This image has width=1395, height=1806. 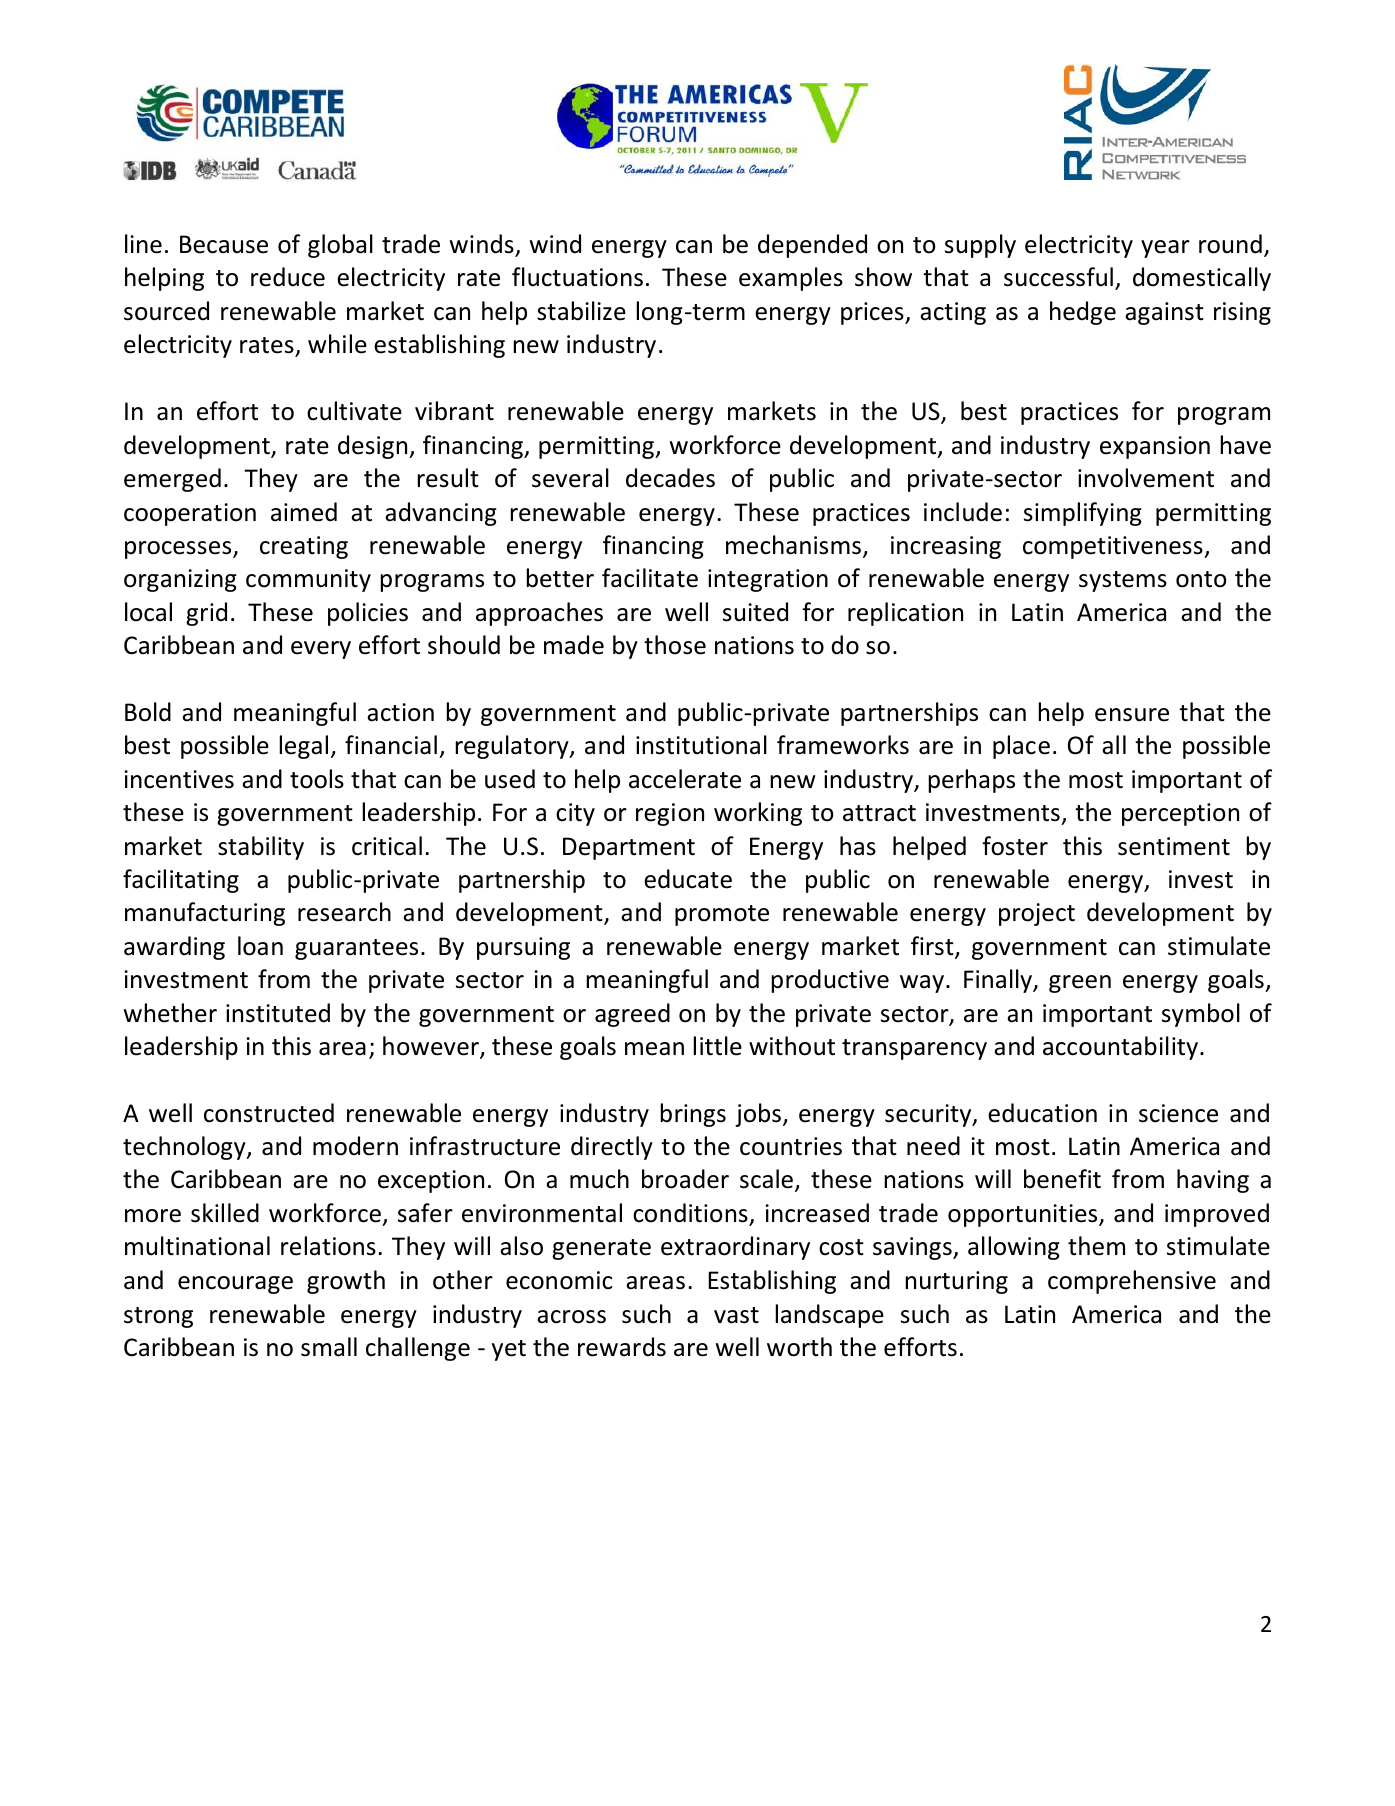 I want to click on facilitate, so click(x=650, y=578).
